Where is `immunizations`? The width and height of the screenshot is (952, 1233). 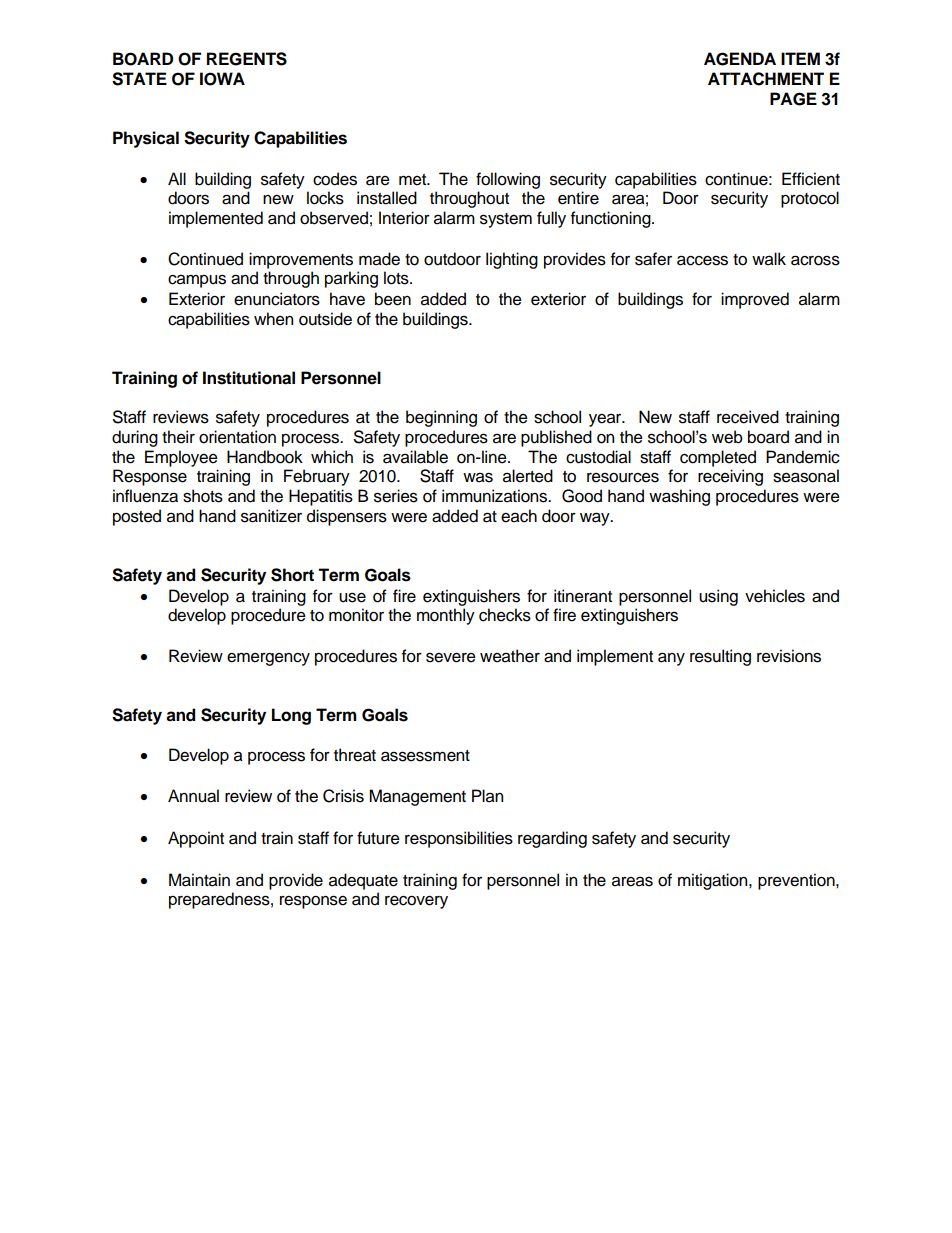 immunizations is located at coordinates (496, 496).
